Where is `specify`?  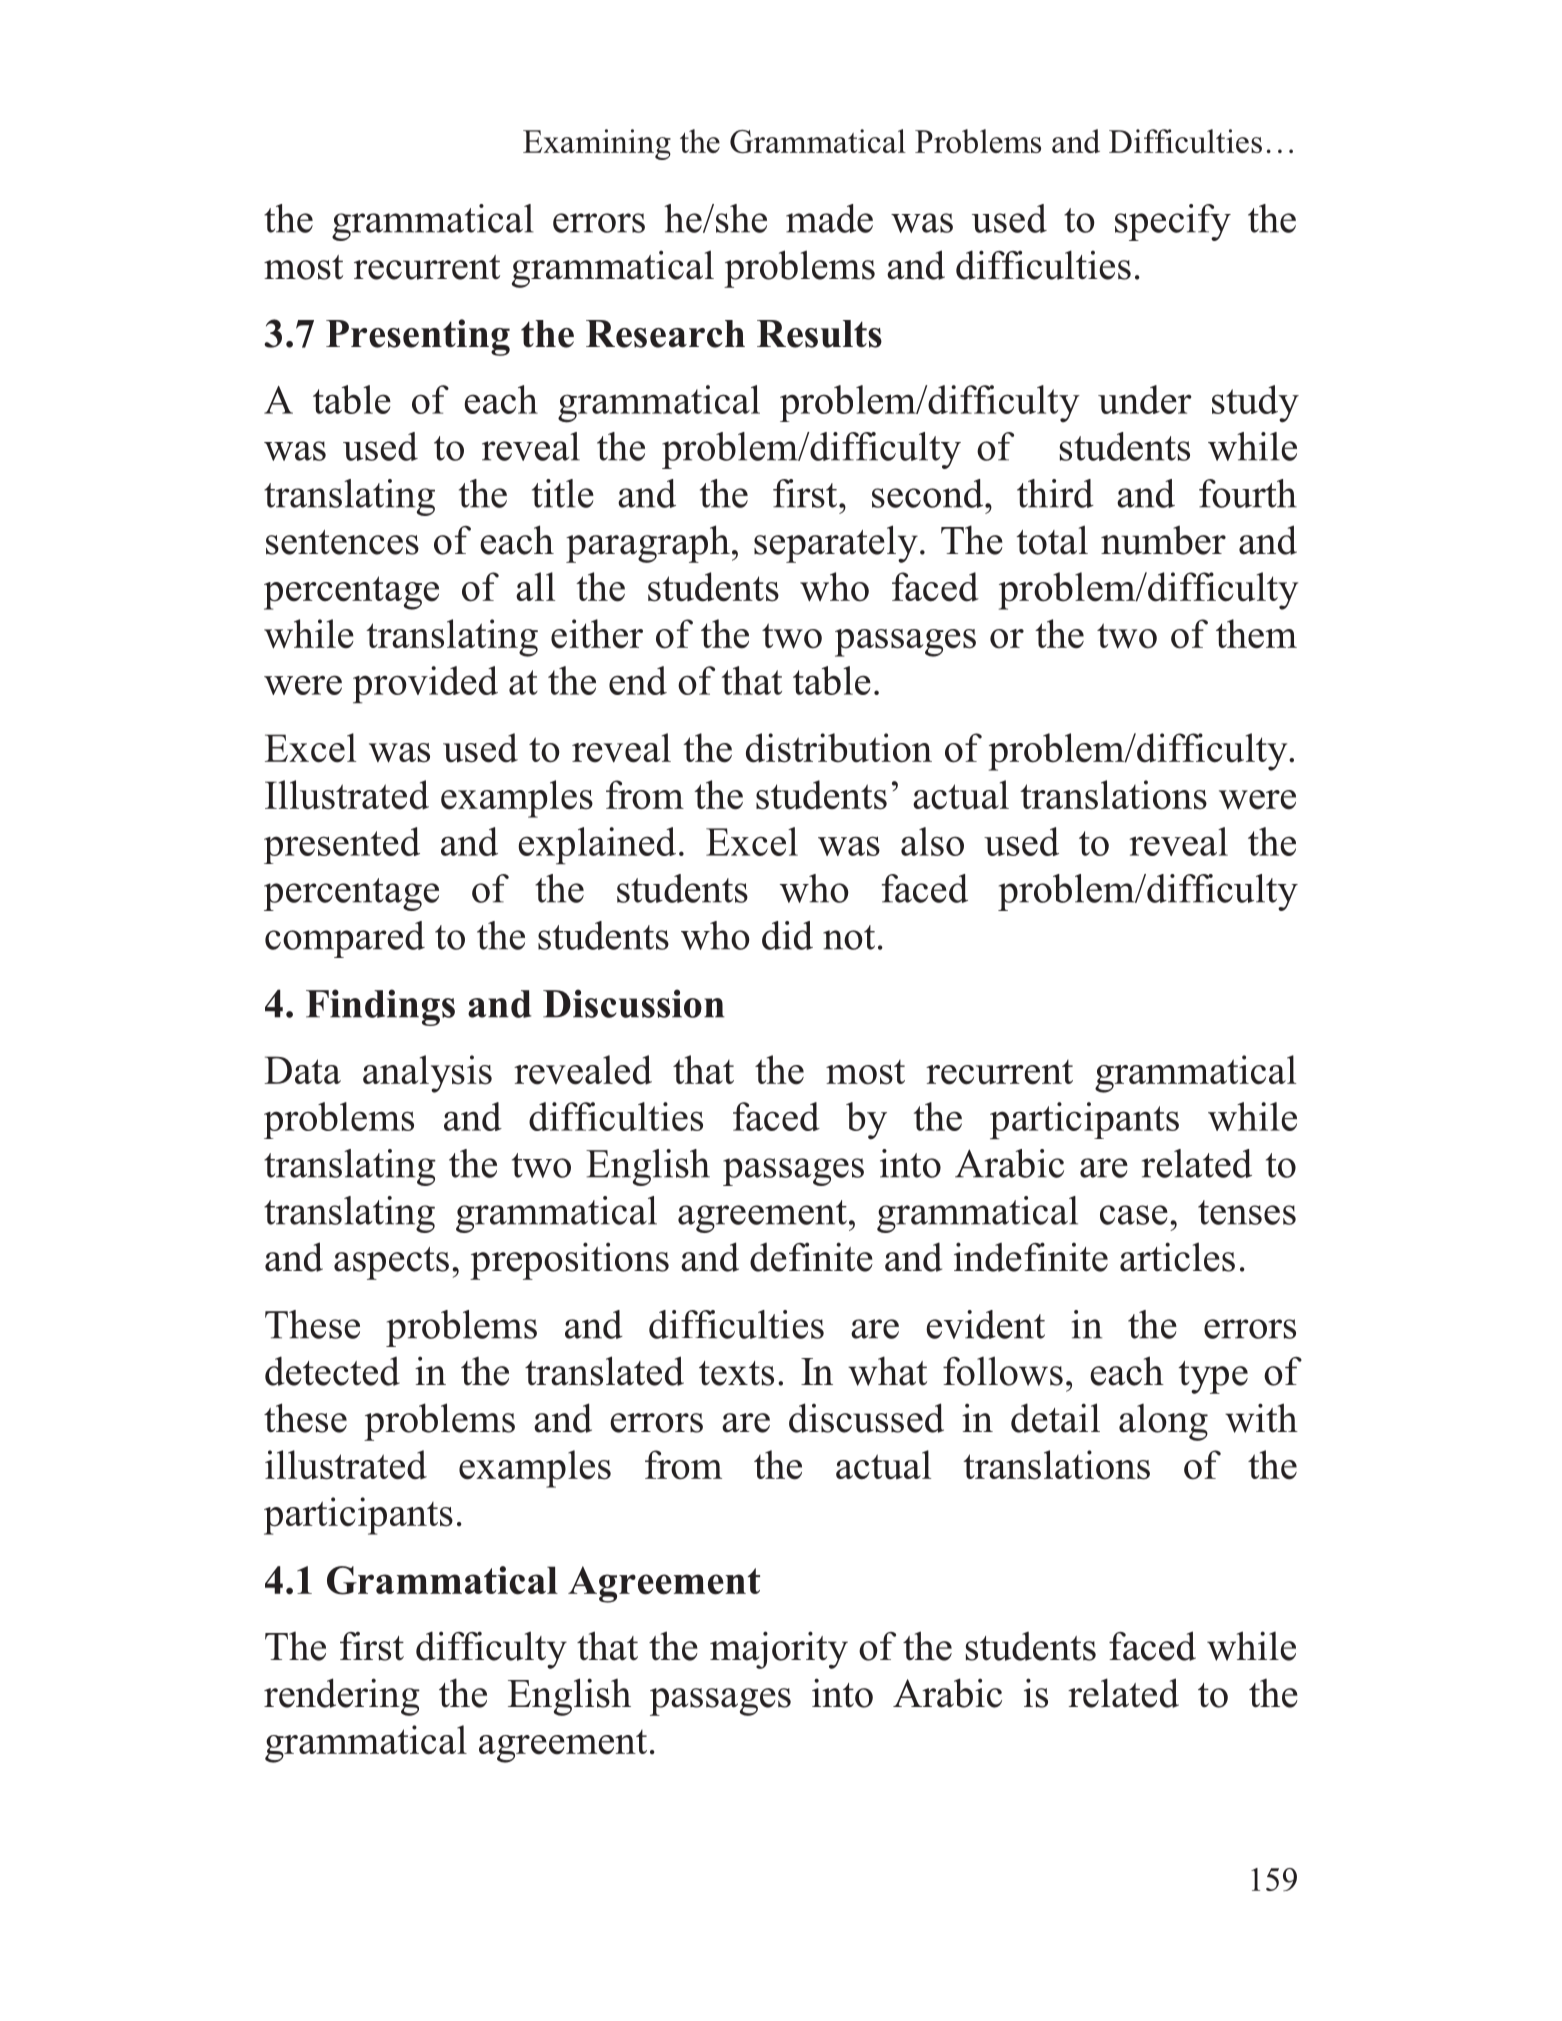 specify is located at coordinates (1173, 222).
